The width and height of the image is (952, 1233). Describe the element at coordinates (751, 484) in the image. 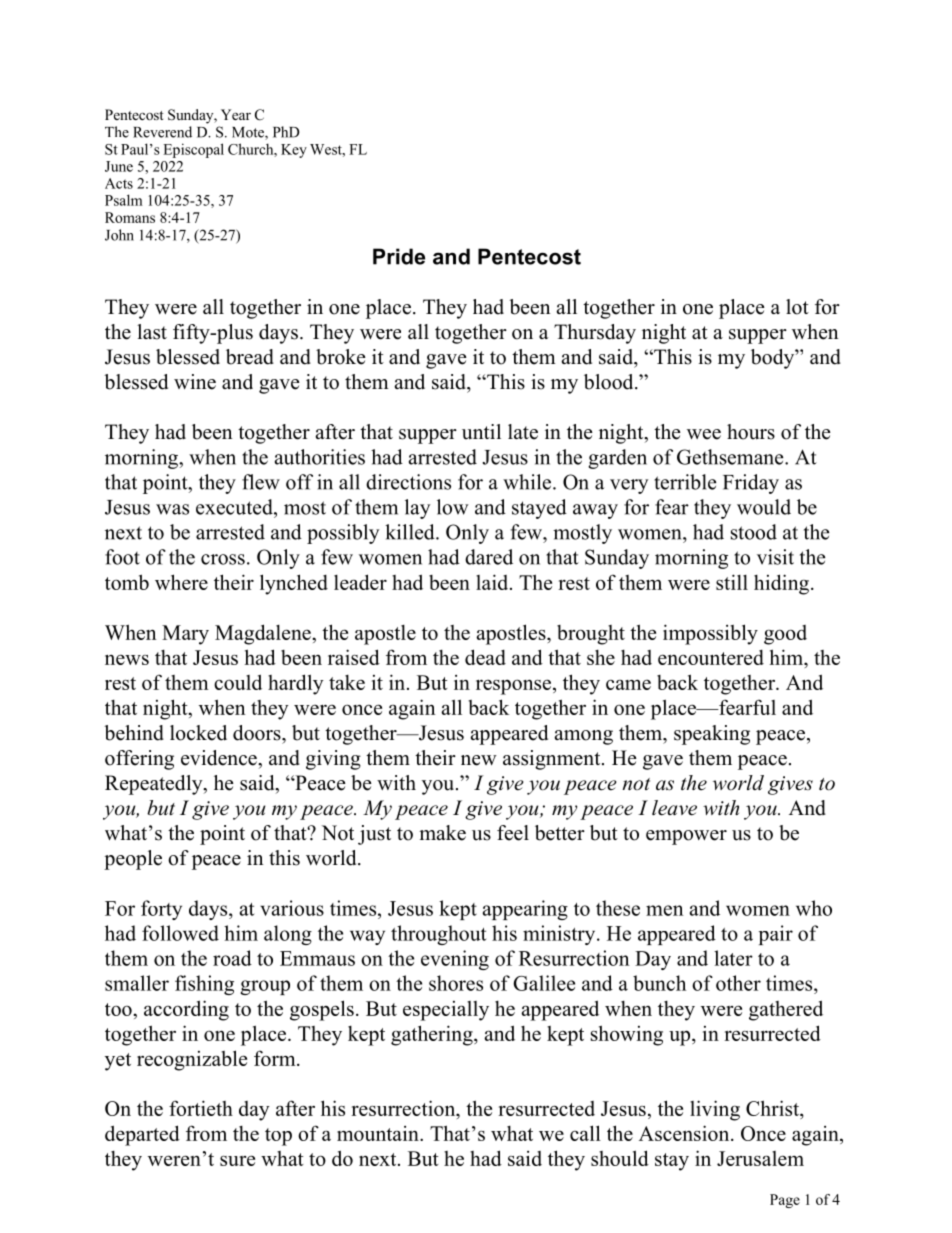

I see `Friday` at that location.
